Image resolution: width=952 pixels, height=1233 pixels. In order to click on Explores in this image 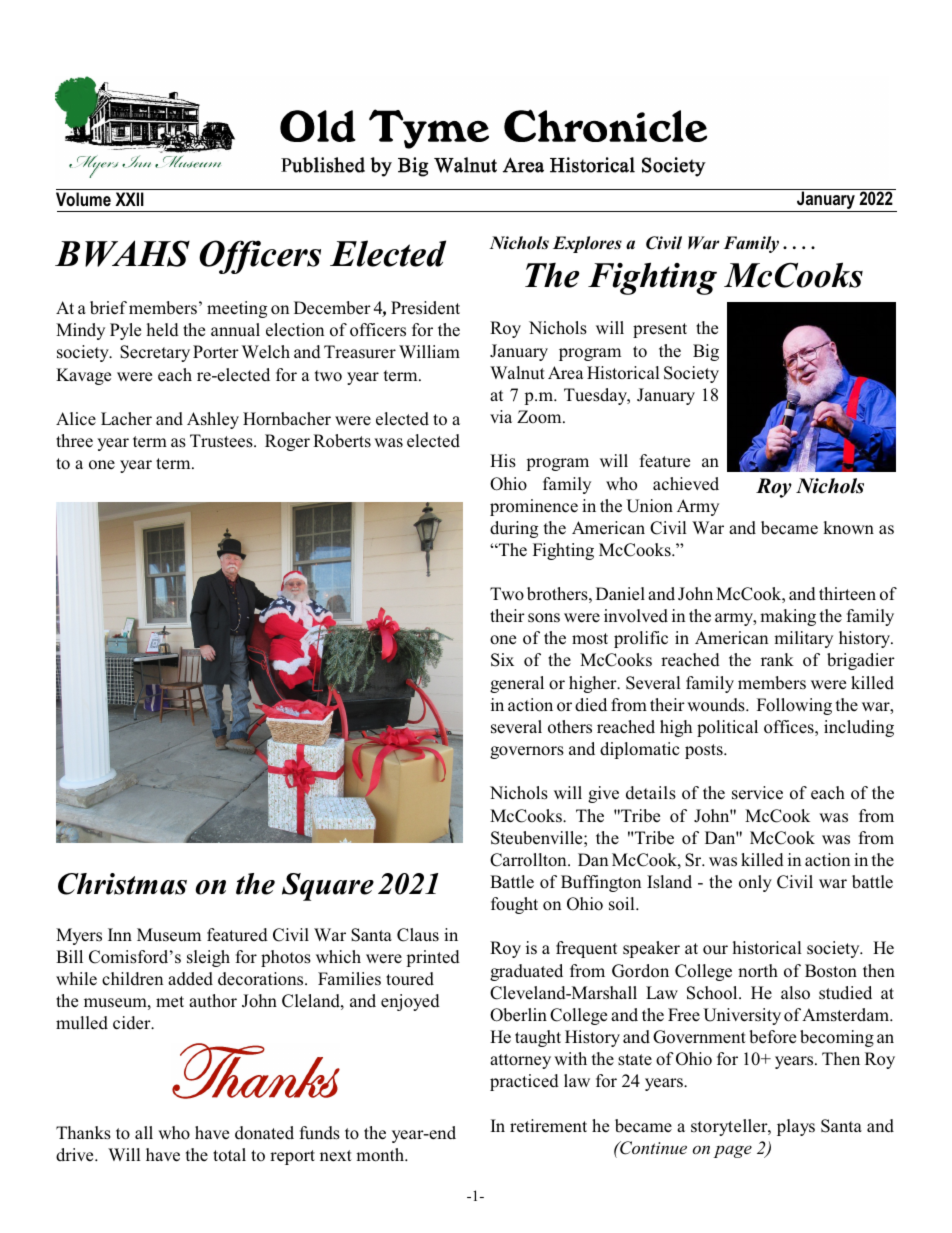, I will do `click(587, 244)`.
